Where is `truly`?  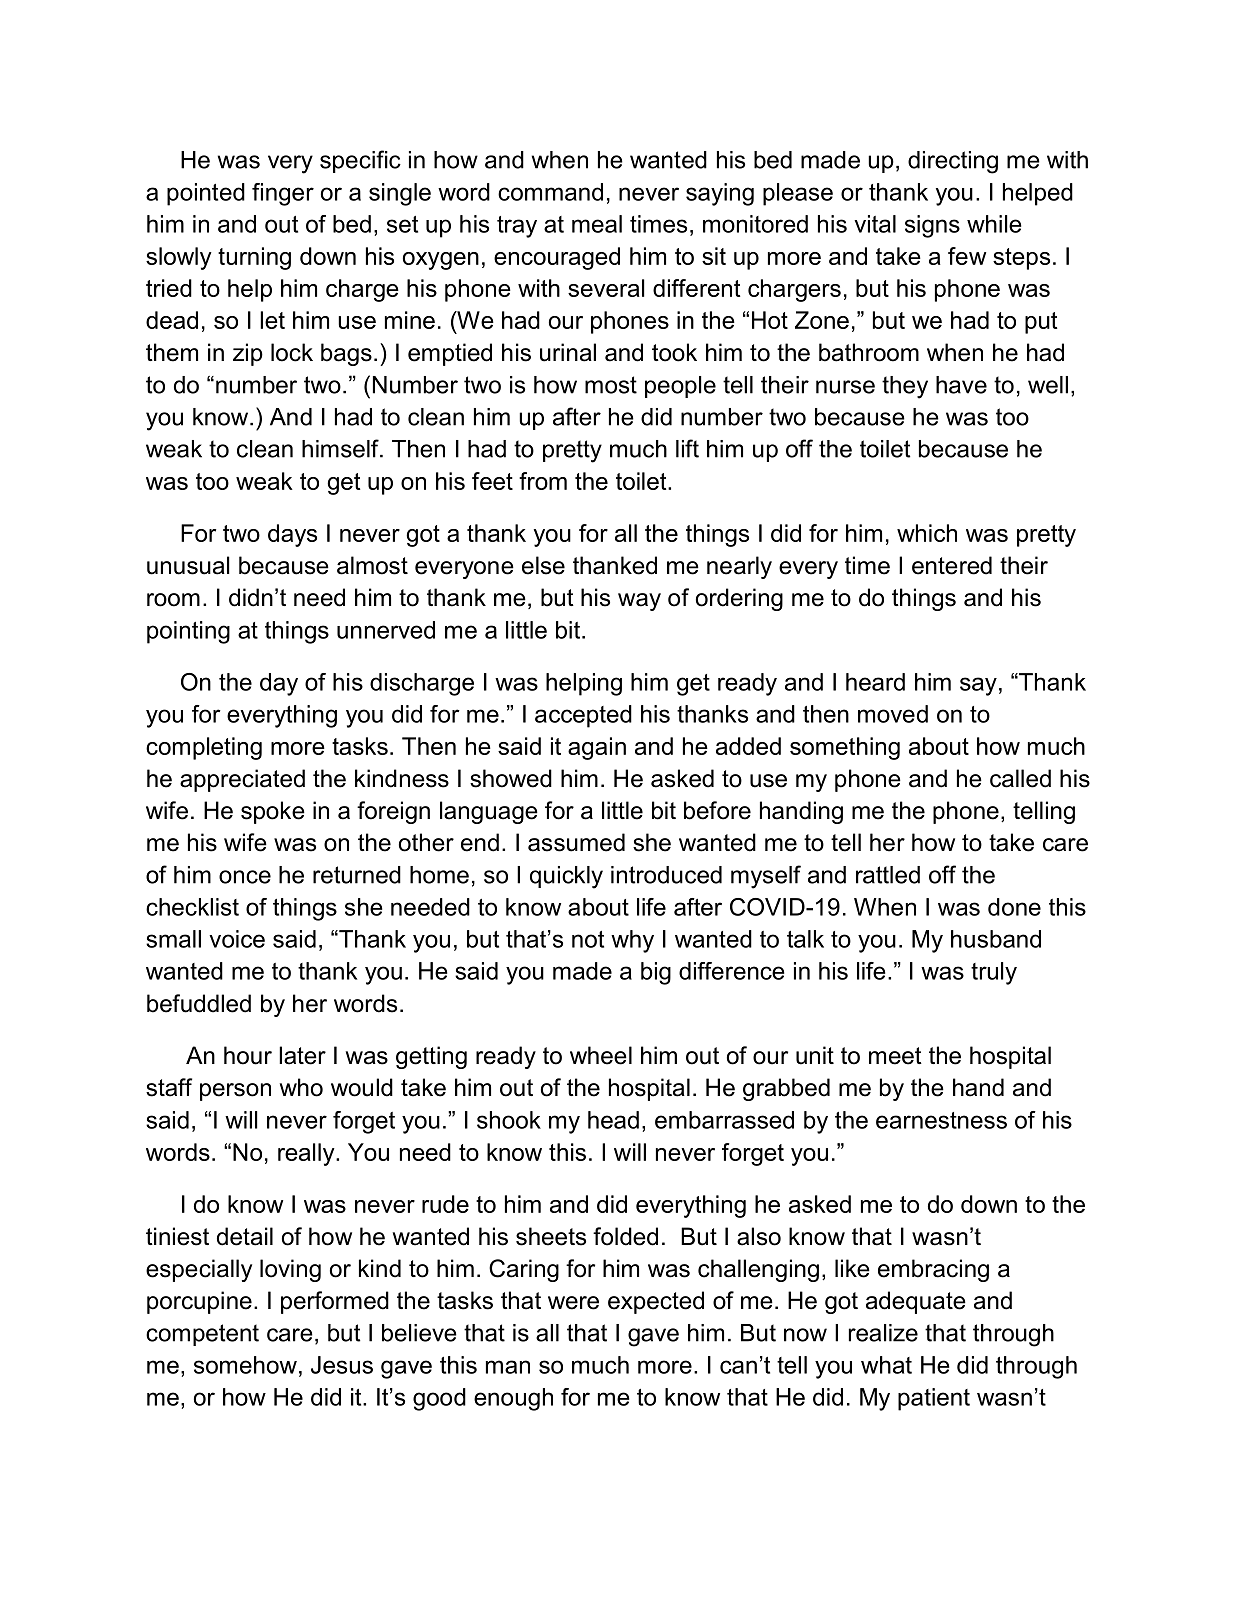
truly is located at coordinates (994, 973).
